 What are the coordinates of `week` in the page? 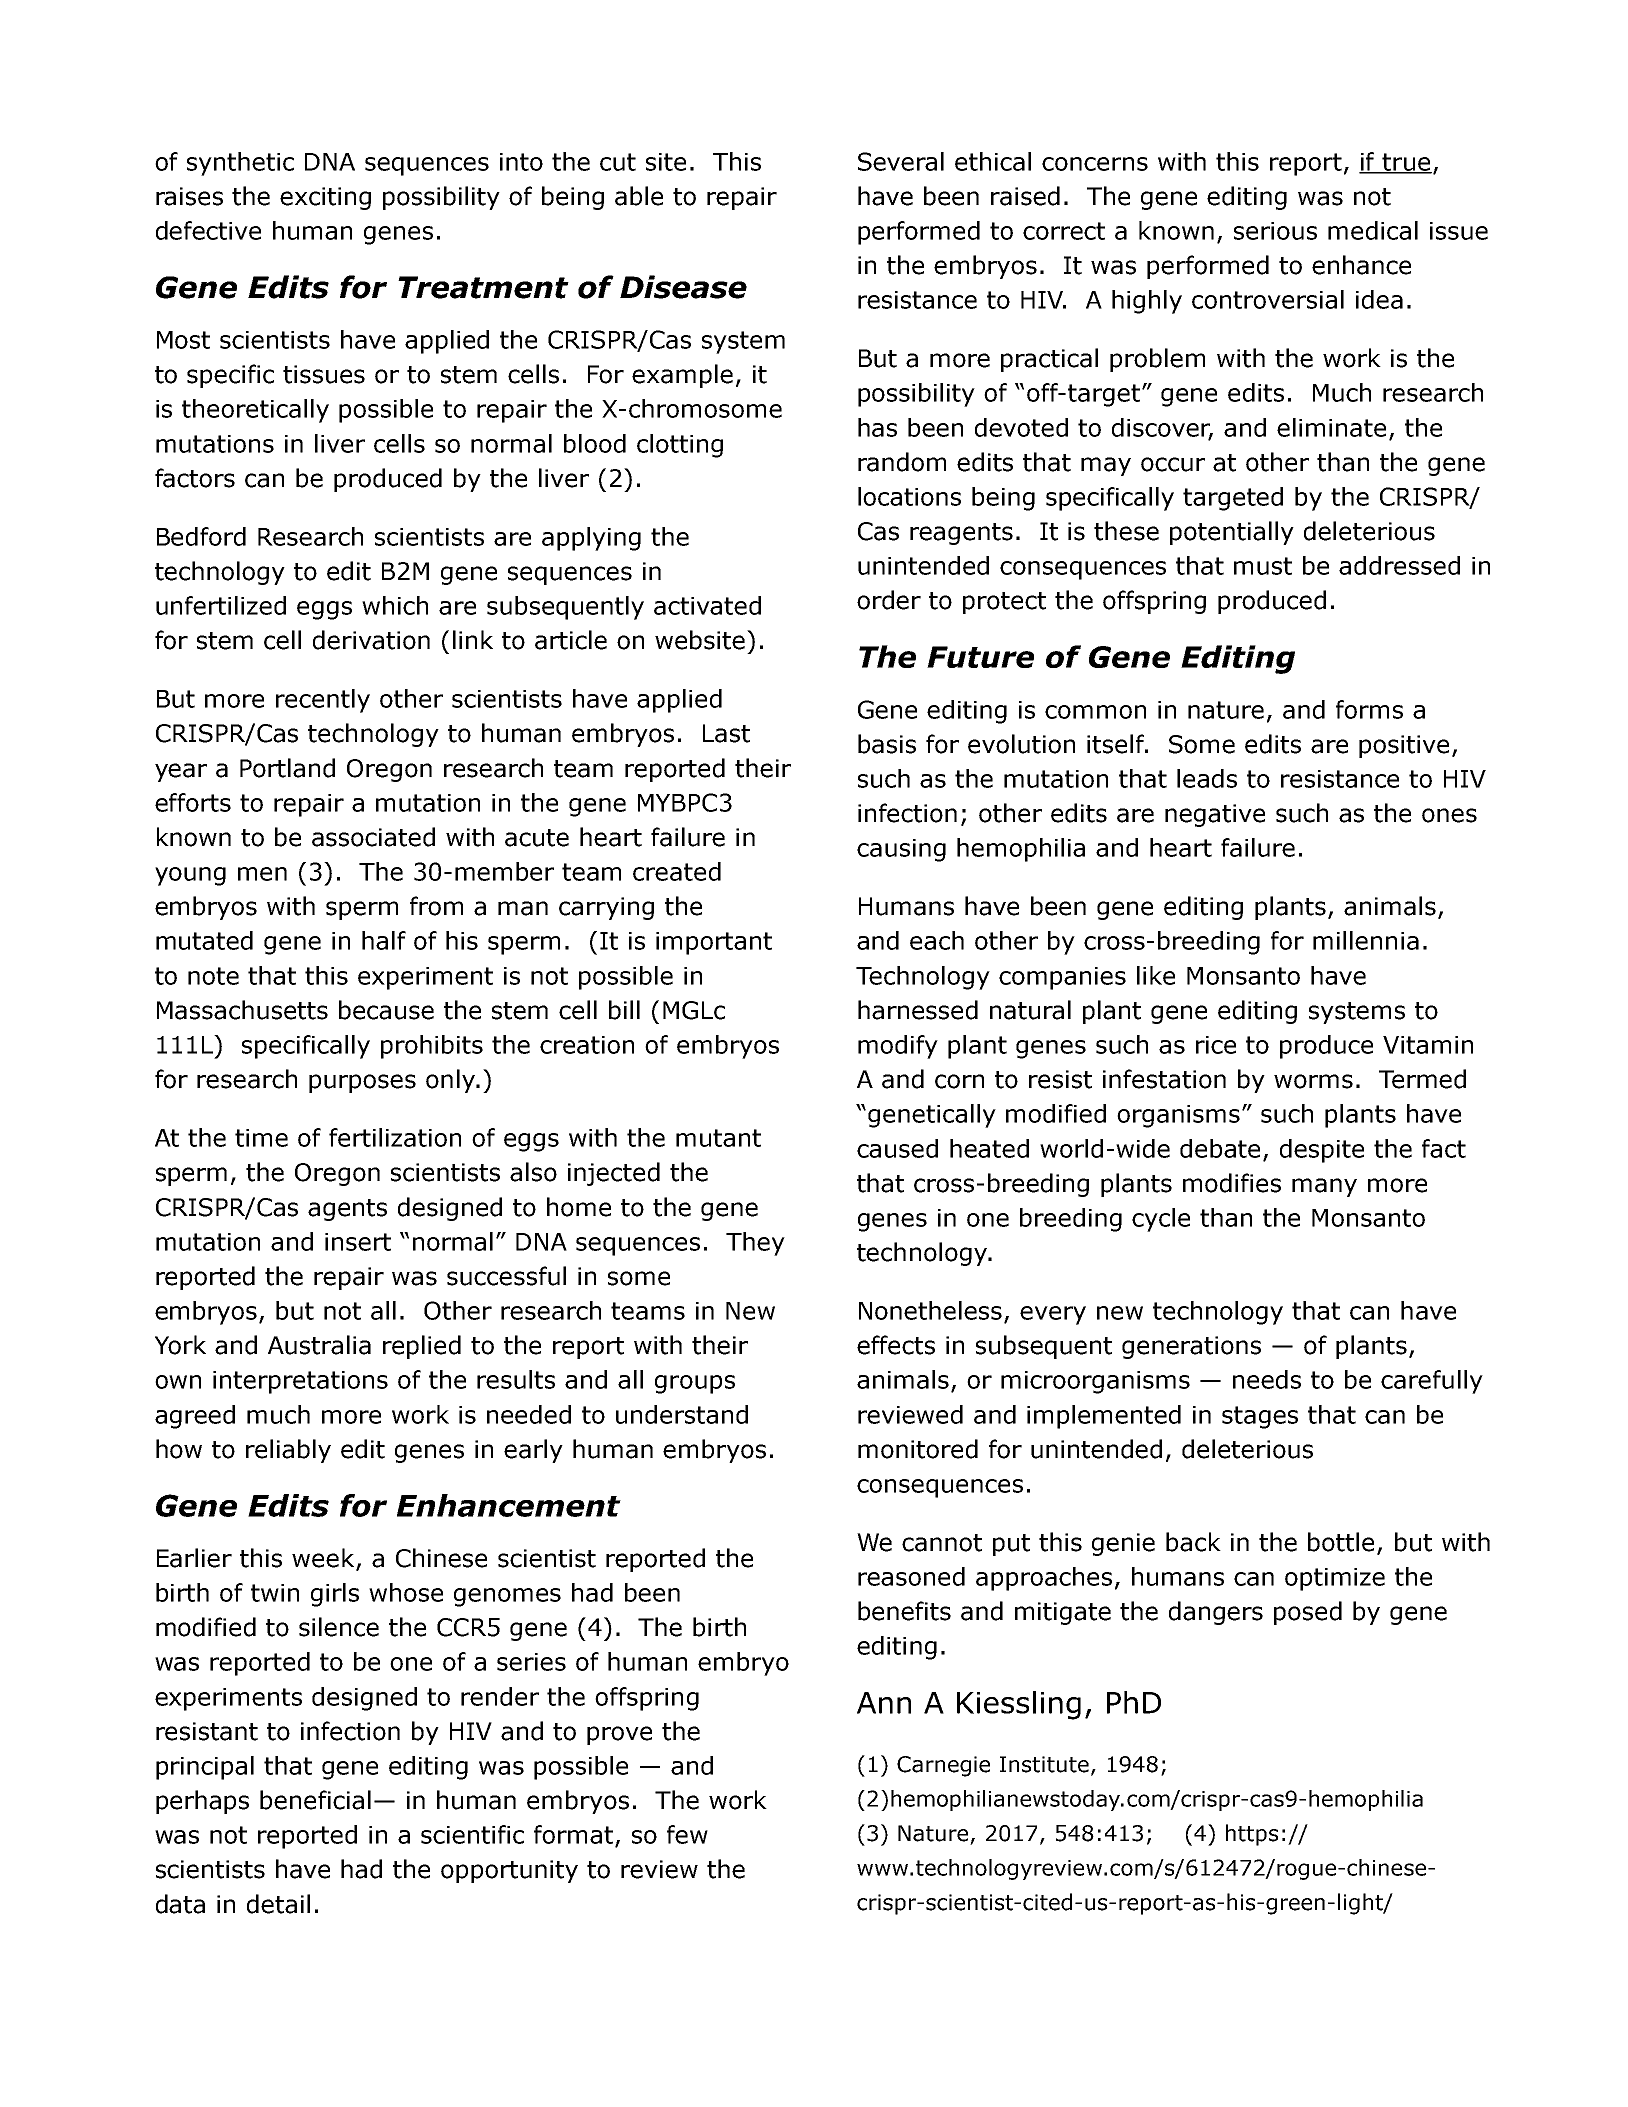 It's located at (324, 1559).
